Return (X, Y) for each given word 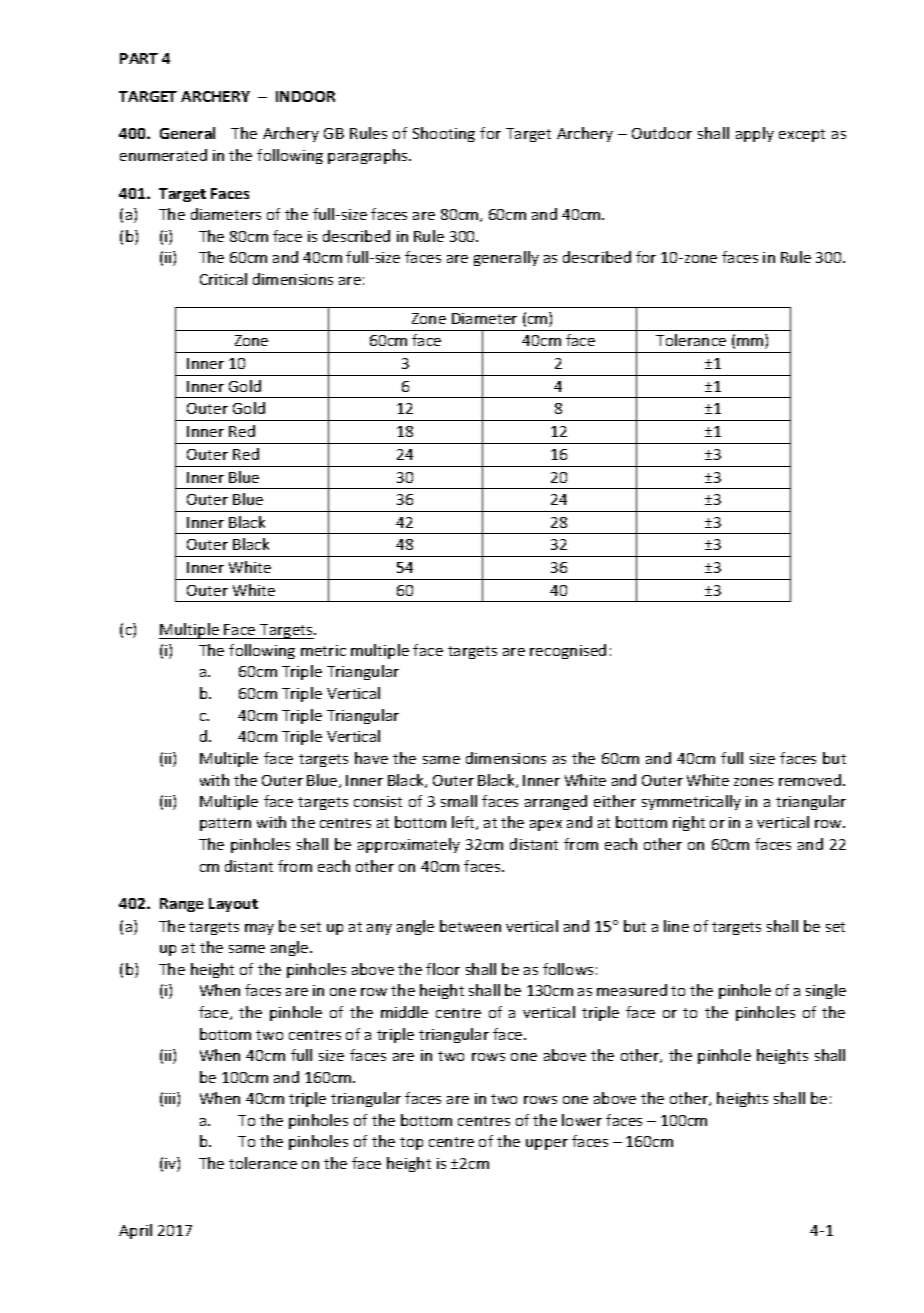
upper (547, 1144)
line (676, 926)
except (802, 135)
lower (582, 1120)
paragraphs (369, 156)
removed (810, 780)
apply (755, 134)
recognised (568, 651)
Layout (233, 905)
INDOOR (305, 96)
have (371, 758)
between (470, 926)
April (135, 1231)
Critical (223, 279)
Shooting (444, 134)
